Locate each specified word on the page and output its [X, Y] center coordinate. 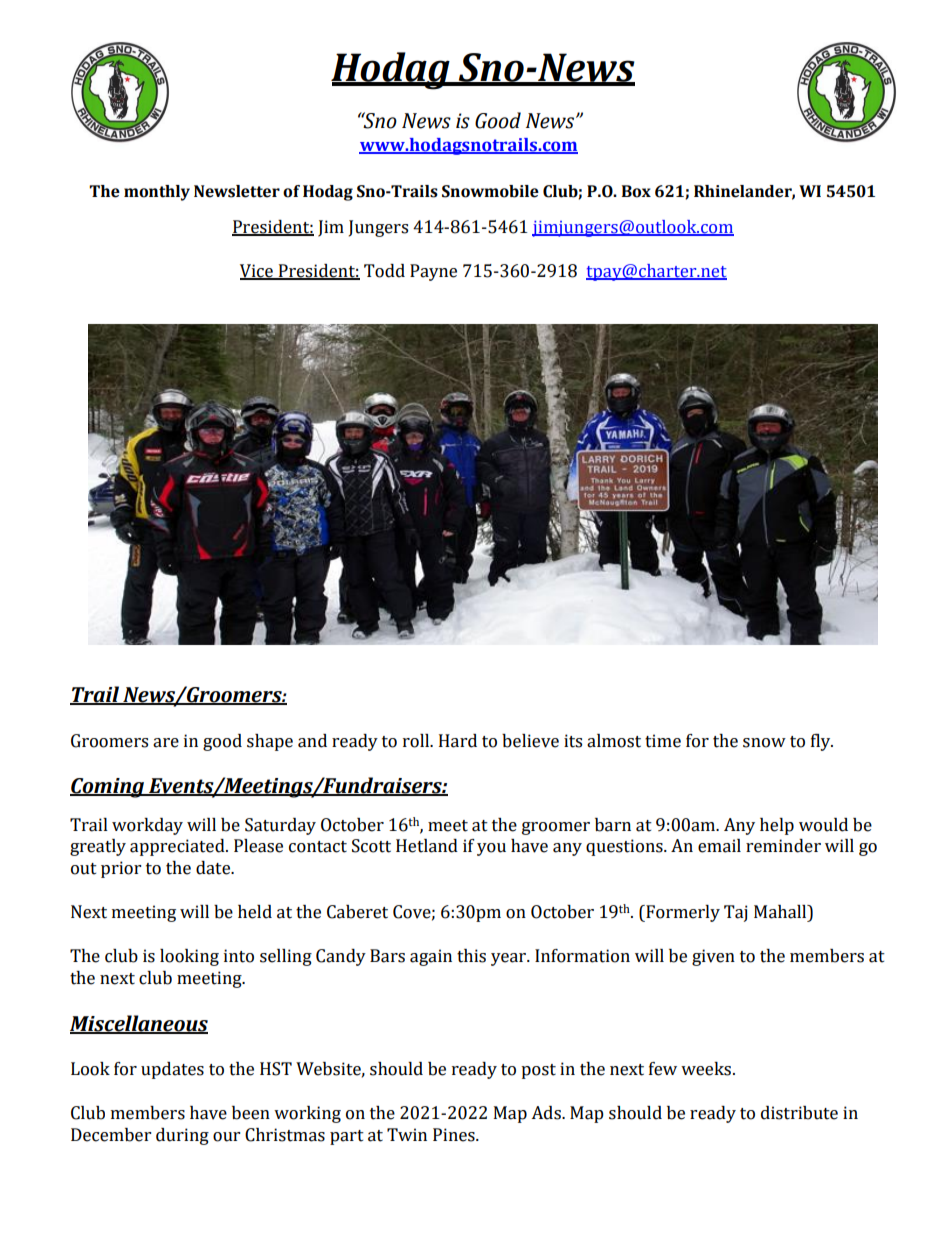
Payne [433, 272]
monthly [157, 193]
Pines [455, 1135]
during [182, 1136]
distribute [799, 1113]
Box [636, 191]
